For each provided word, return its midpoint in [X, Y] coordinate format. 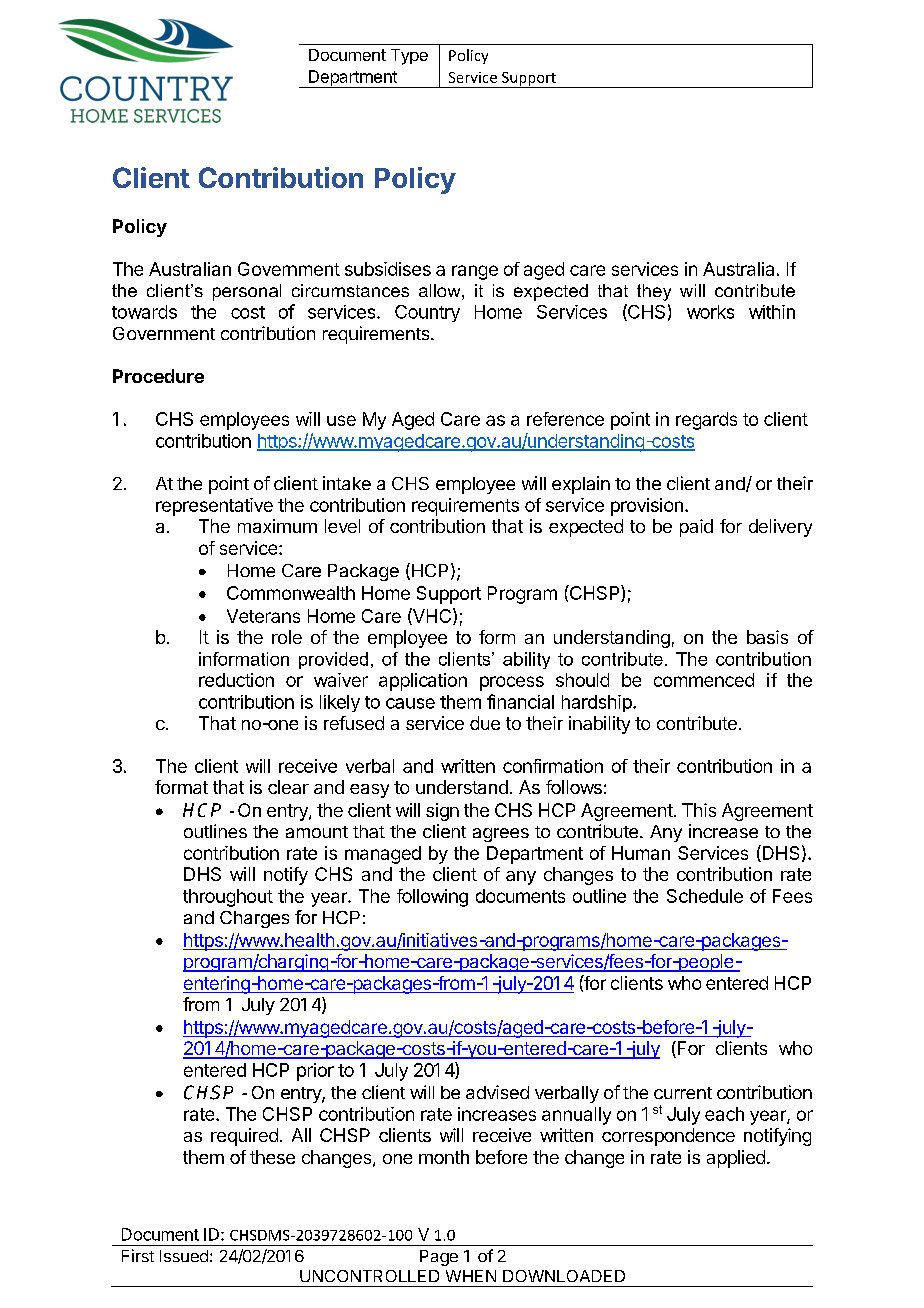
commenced [704, 680]
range [475, 272]
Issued [184, 1256]
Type [409, 57]
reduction [236, 680]
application [423, 682]
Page [439, 1258]
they [654, 292]
